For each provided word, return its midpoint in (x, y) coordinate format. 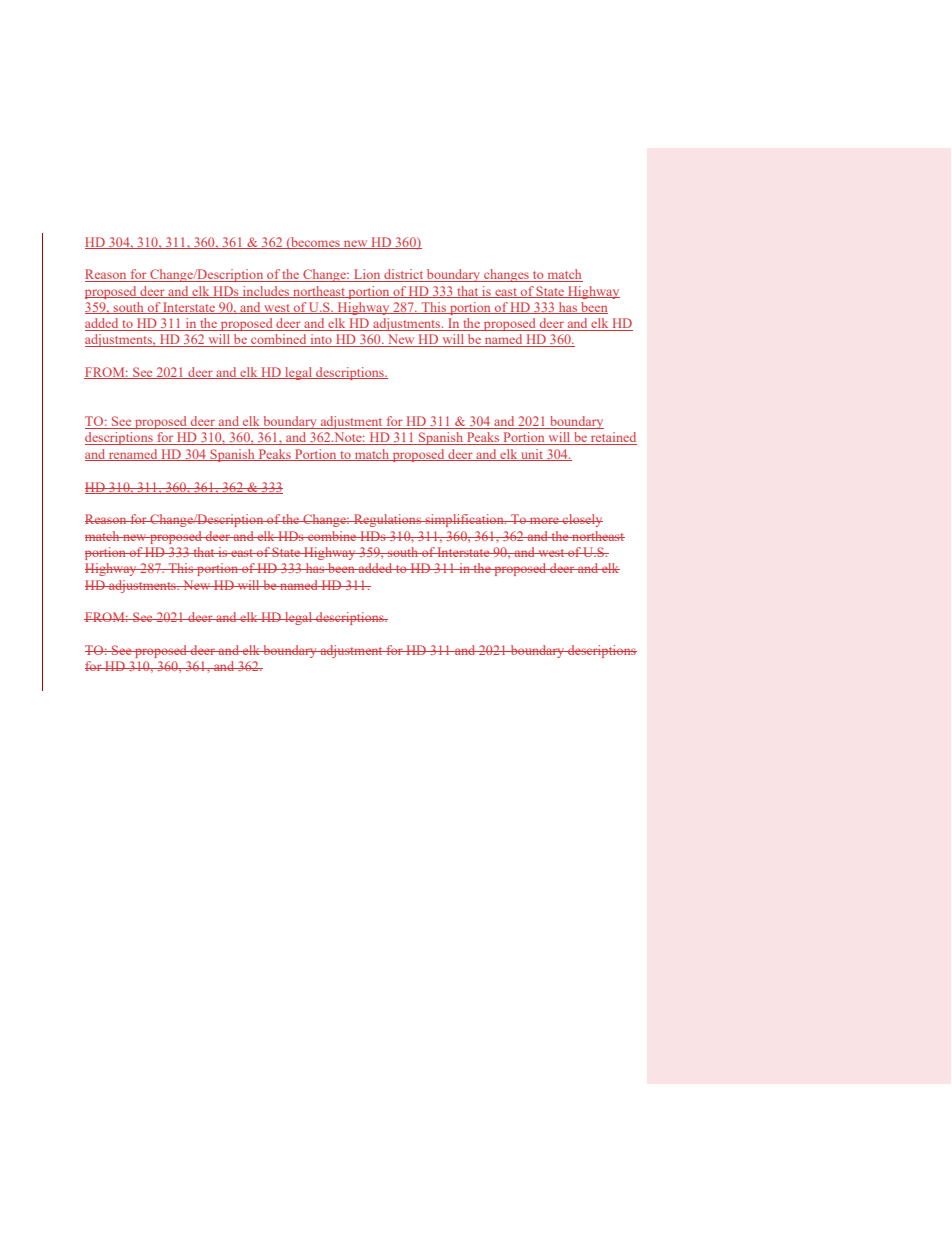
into (321, 340)
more (544, 520)
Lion (367, 275)
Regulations (388, 520)
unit (532, 455)
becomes (315, 243)
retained (613, 438)
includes (266, 292)
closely (582, 520)
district (404, 275)
